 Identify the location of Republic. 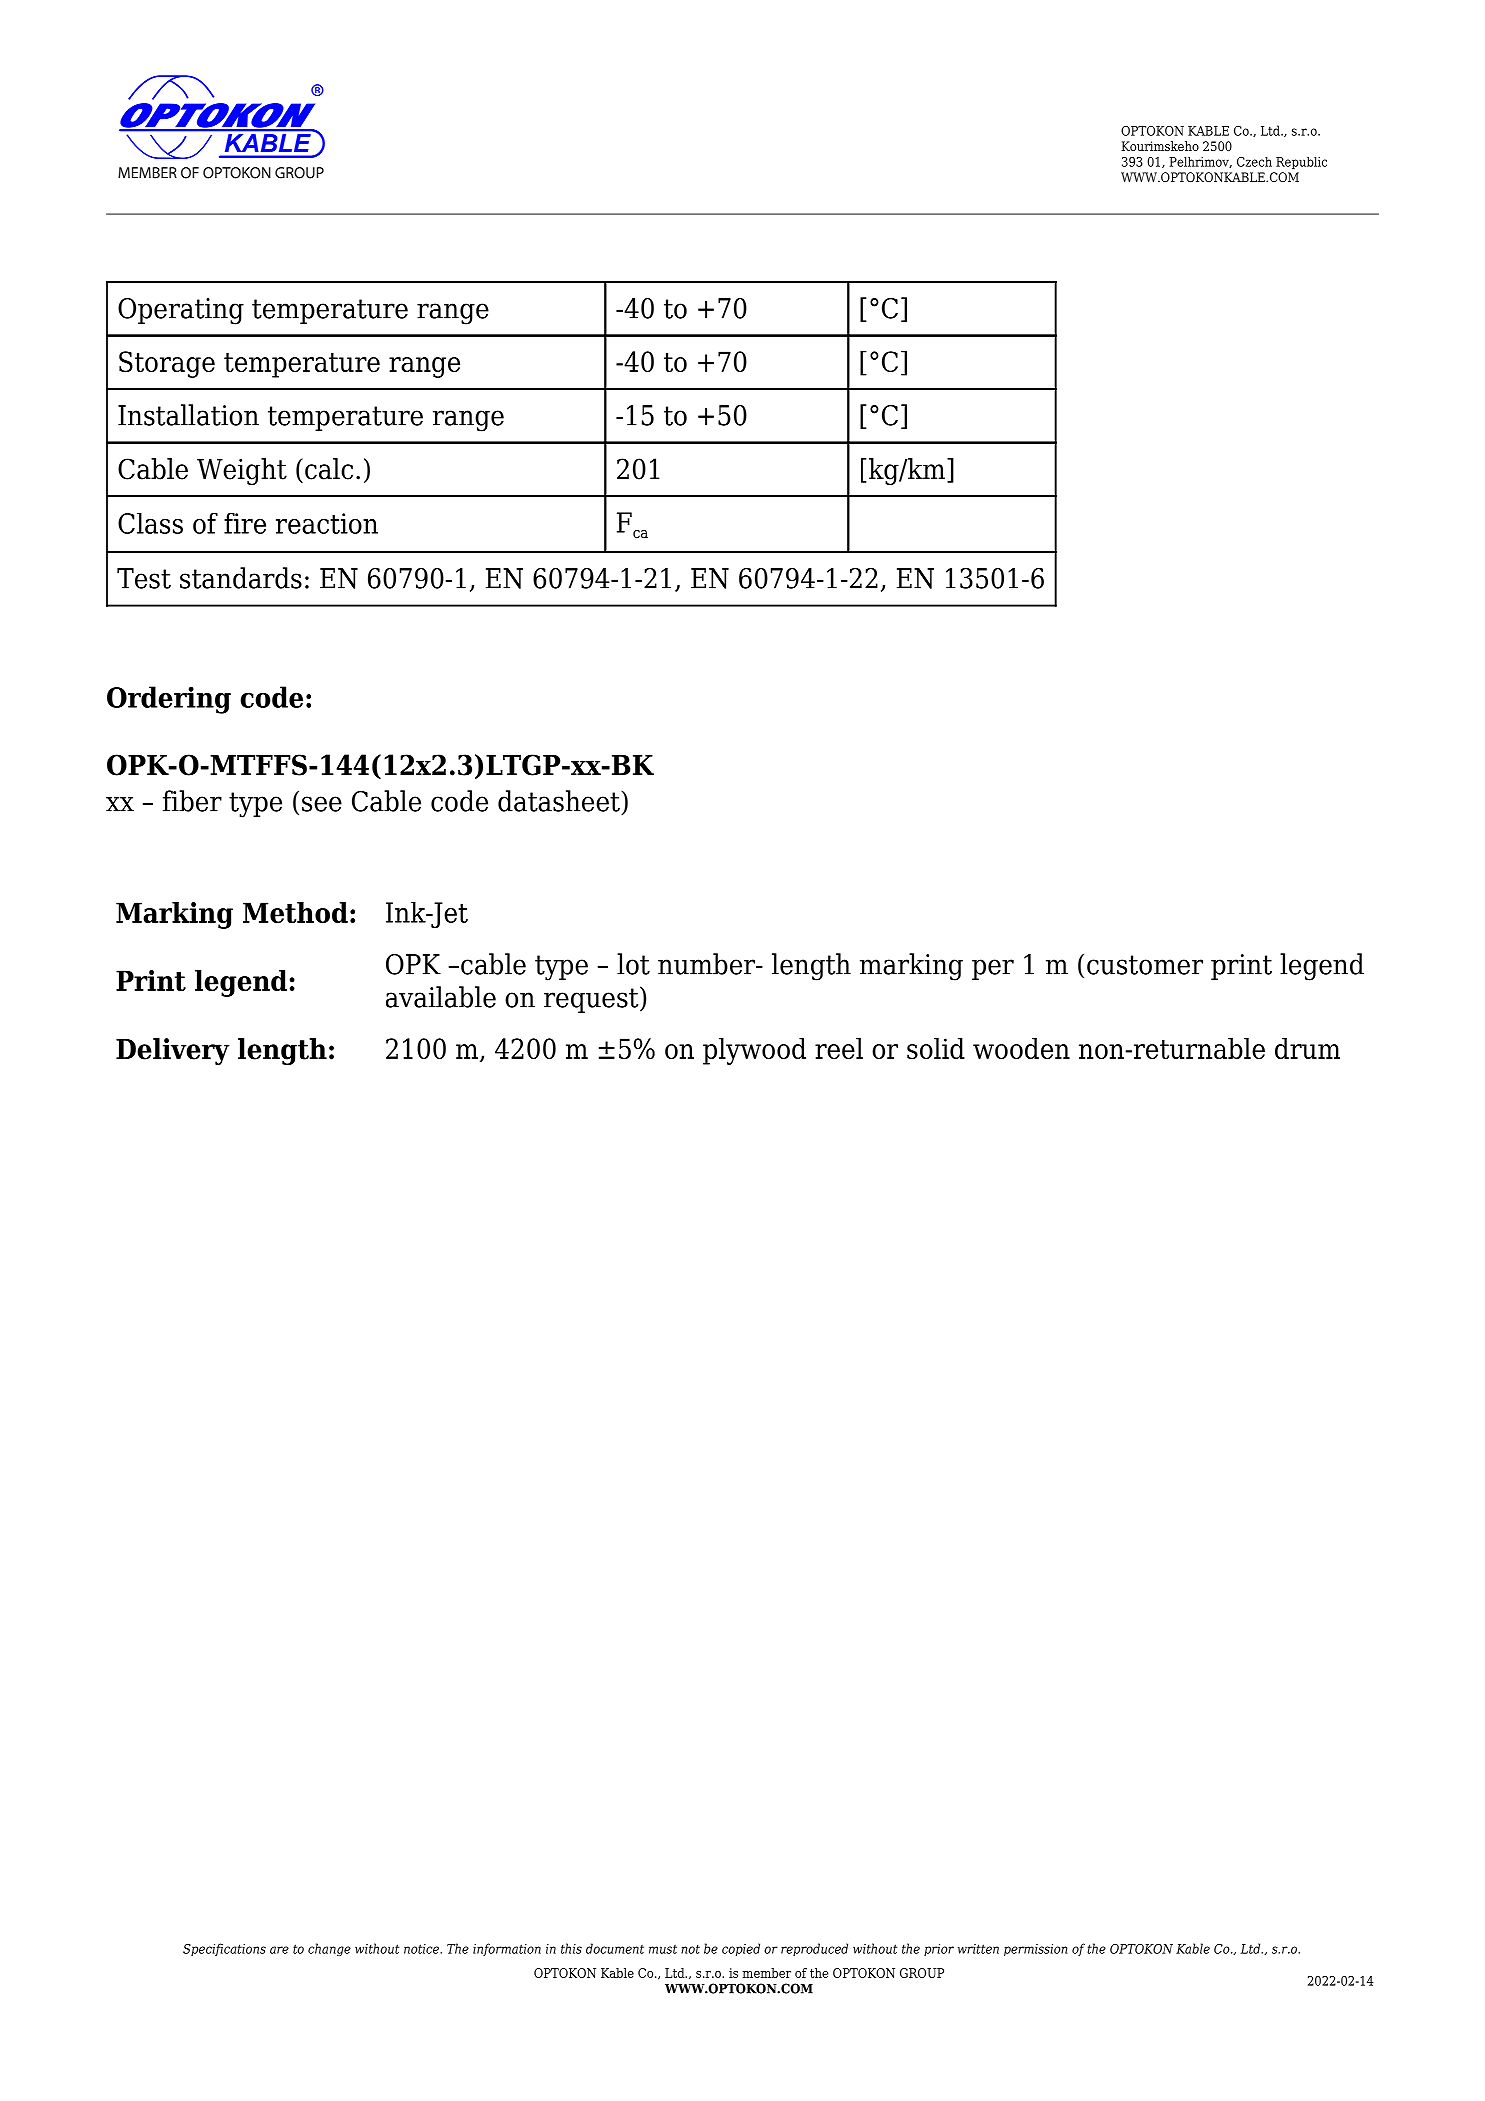
(1301, 163).
